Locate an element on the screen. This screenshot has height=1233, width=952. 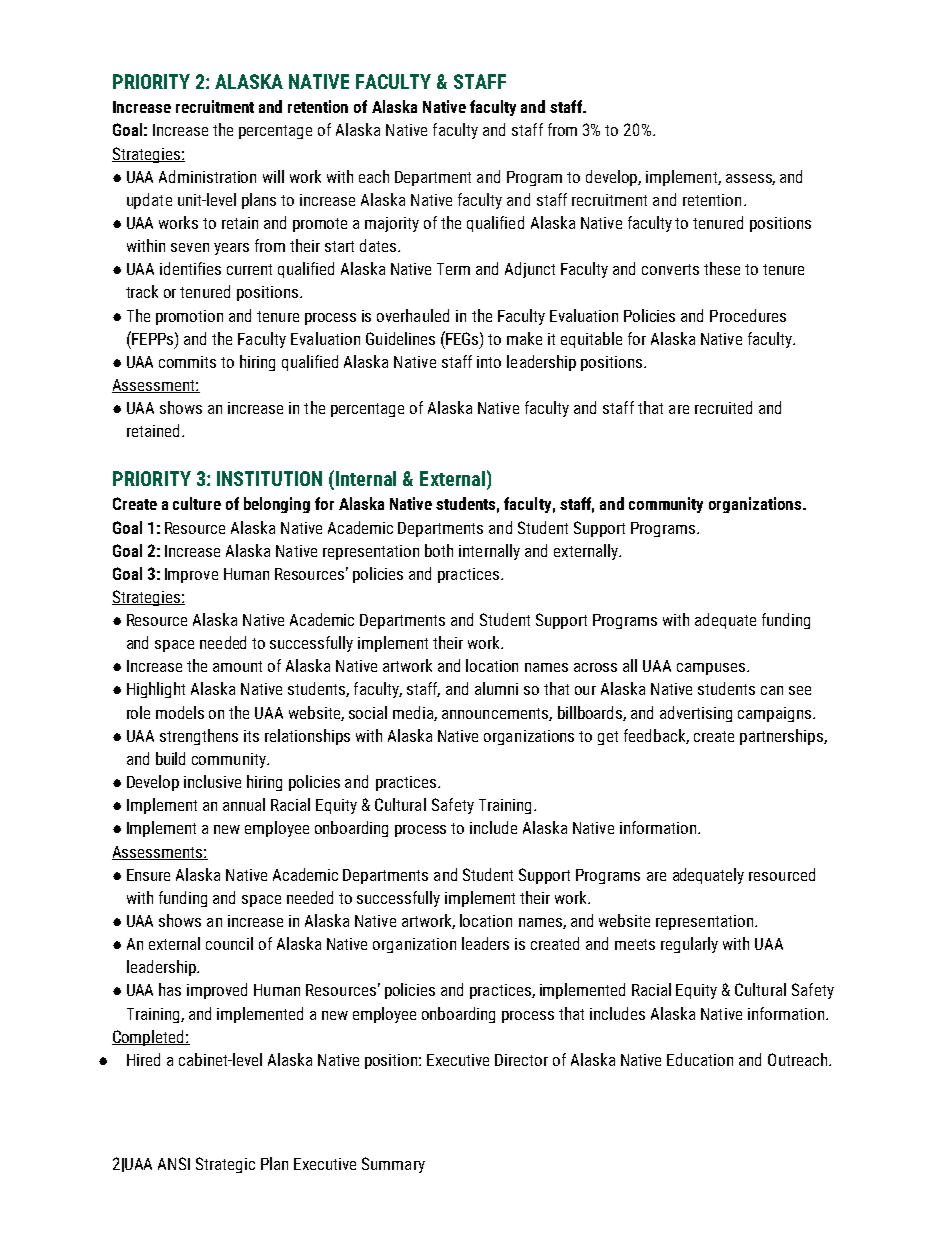
these is located at coordinates (722, 268).
